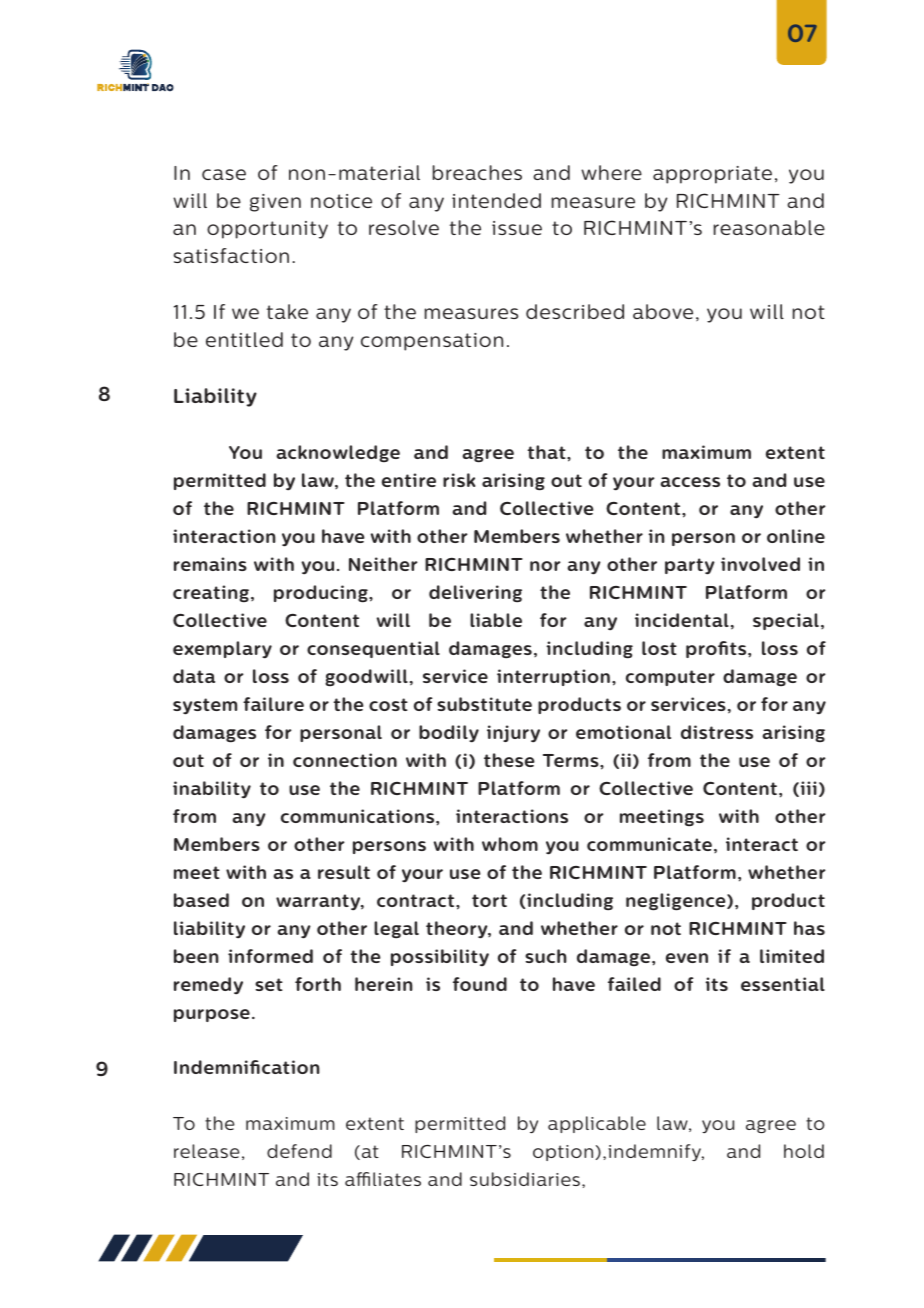 The image size is (924, 1308). What do you see at coordinates (275, 203) in the page?
I see `given` at bounding box center [275, 203].
